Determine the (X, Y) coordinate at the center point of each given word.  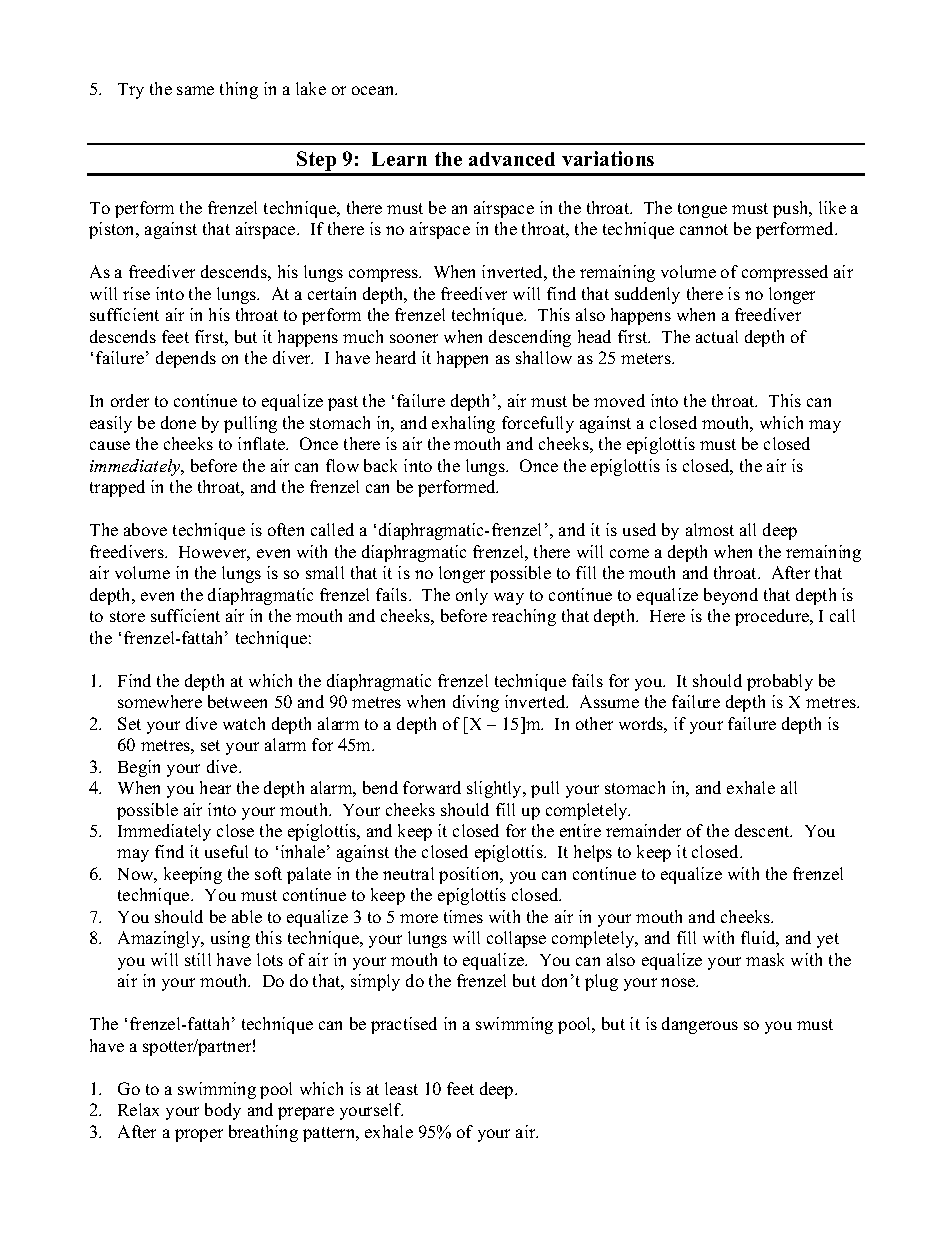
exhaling (463, 424)
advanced (512, 159)
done (178, 422)
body (223, 1111)
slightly (496, 789)
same (195, 90)
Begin (139, 768)
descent (763, 830)
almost (710, 529)
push (792, 209)
